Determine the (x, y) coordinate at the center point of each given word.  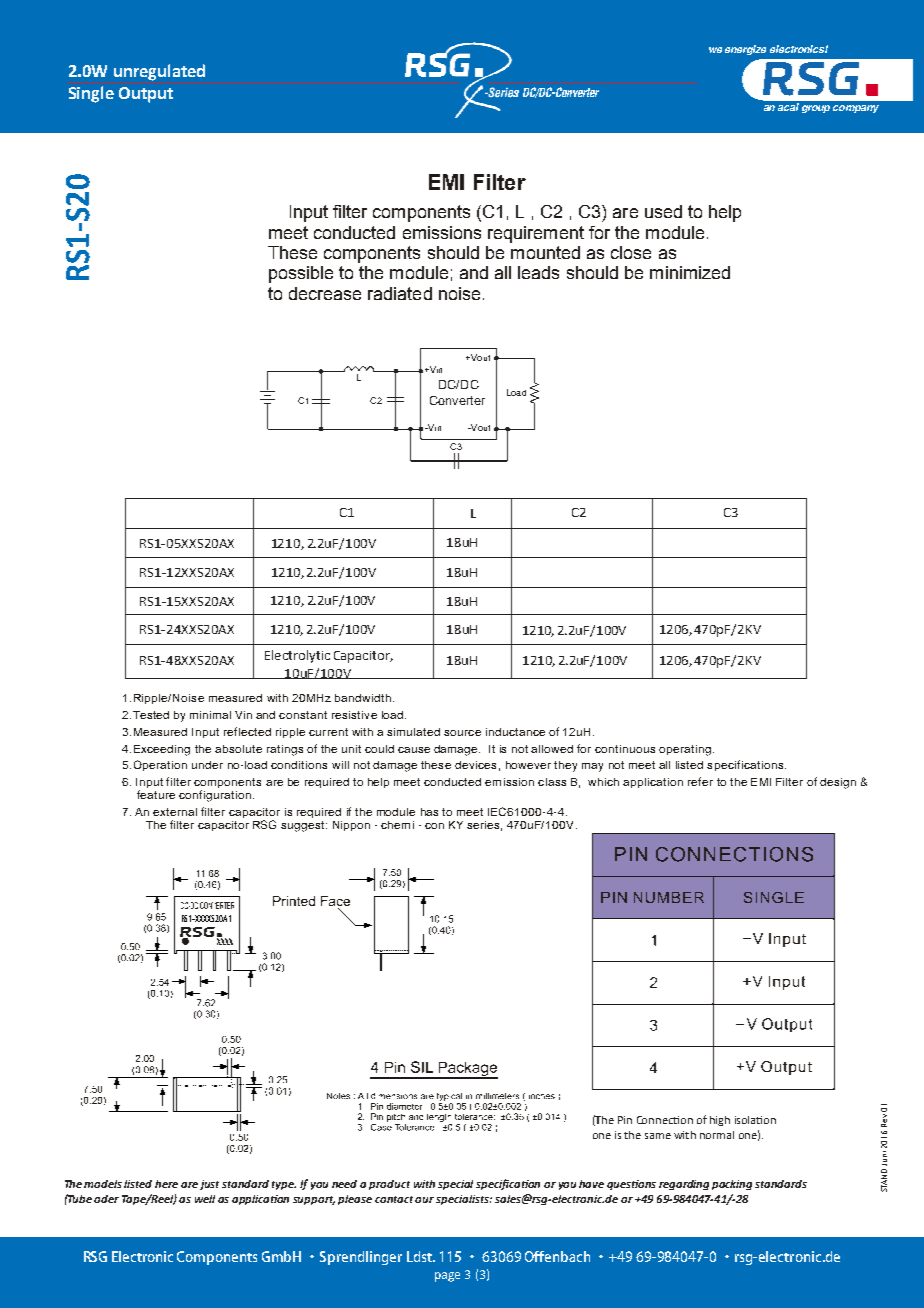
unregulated (159, 72)
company (856, 109)
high (720, 1121)
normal (717, 1135)
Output (146, 95)
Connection (665, 1120)
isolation (755, 1120)
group (816, 109)
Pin (625, 1120)
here (166, 1184)
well (205, 1199)
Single (91, 94)
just (209, 1185)
